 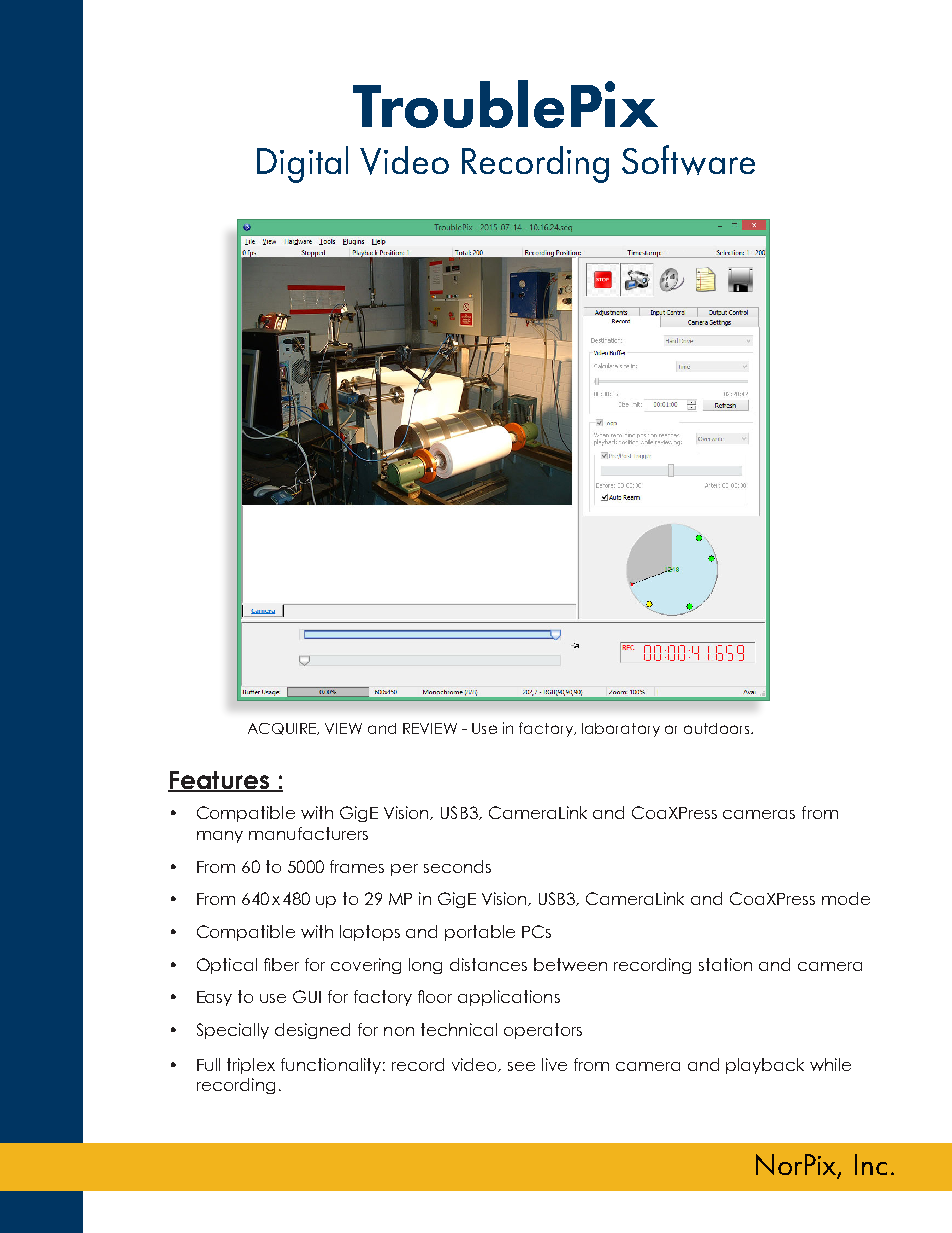 I want to click on station, so click(x=725, y=964).
